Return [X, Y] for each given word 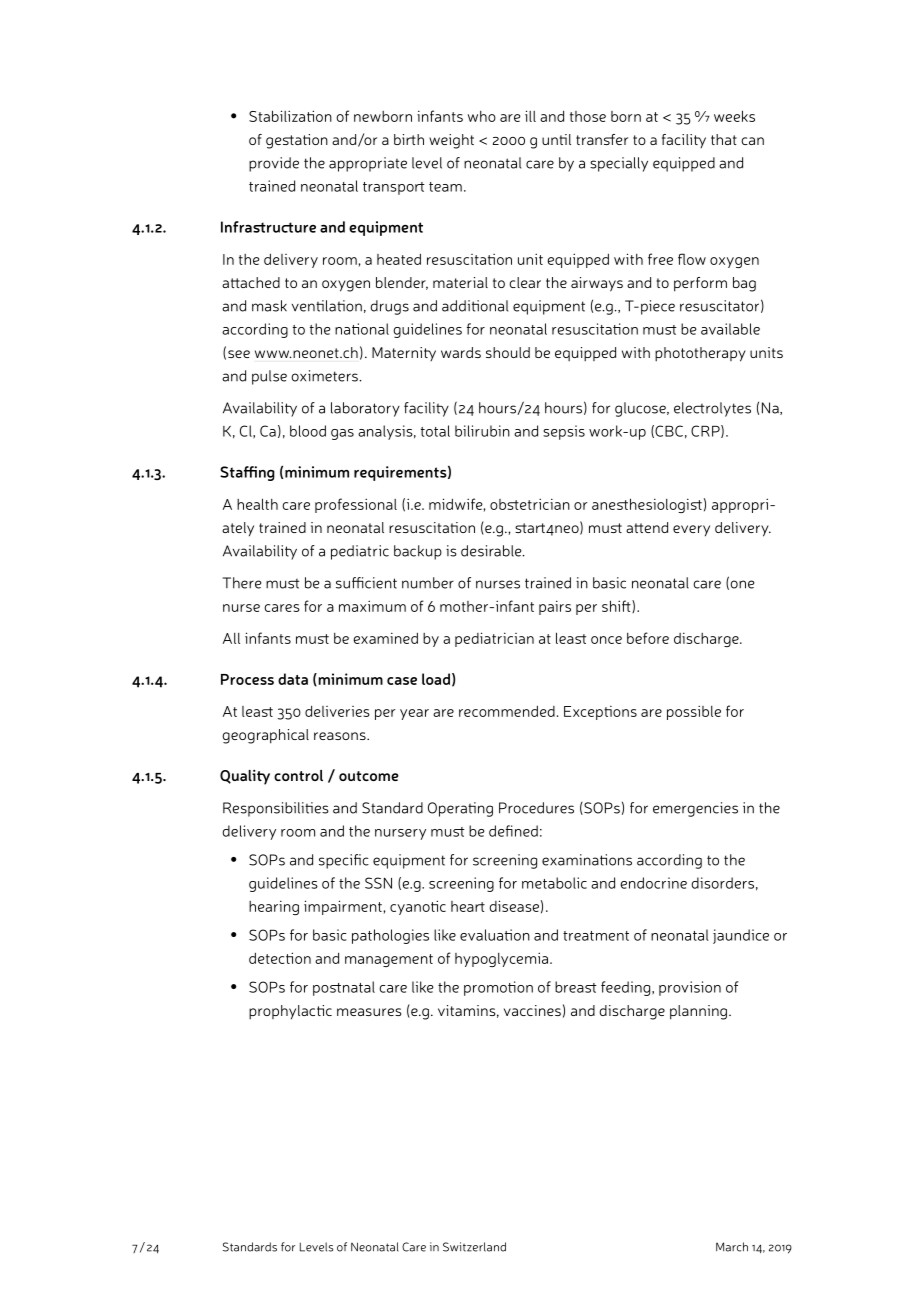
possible [694, 712]
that [724, 139]
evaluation [495, 935]
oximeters [324, 376]
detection [280, 958]
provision [690, 988]
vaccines [532, 1010]
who [482, 116]
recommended [507, 711]
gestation [297, 141]
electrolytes [712, 409]
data [293, 679]
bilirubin [482, 431]
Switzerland [474, 1247]
